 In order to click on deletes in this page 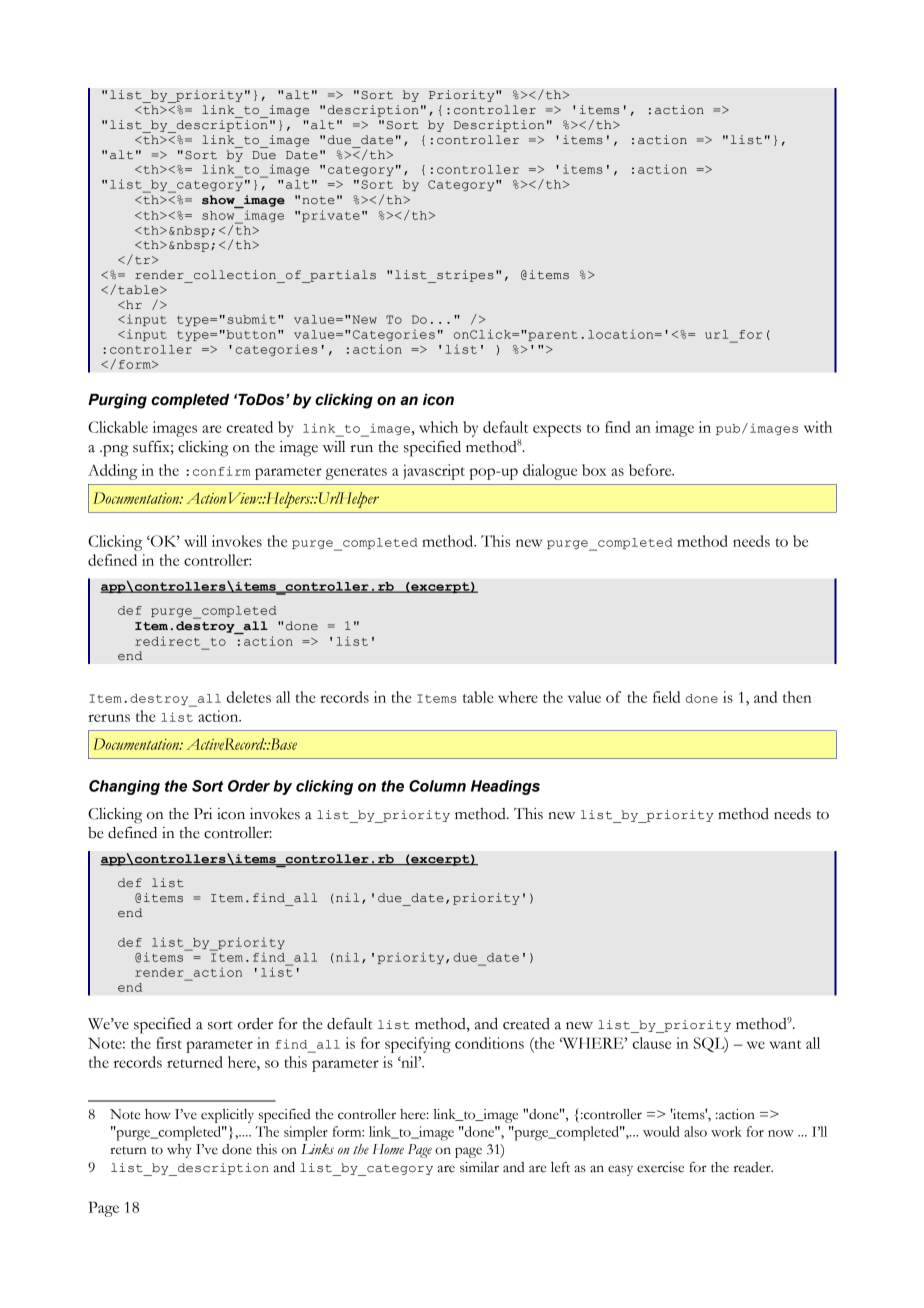, I will do `click(249, 697)`.
